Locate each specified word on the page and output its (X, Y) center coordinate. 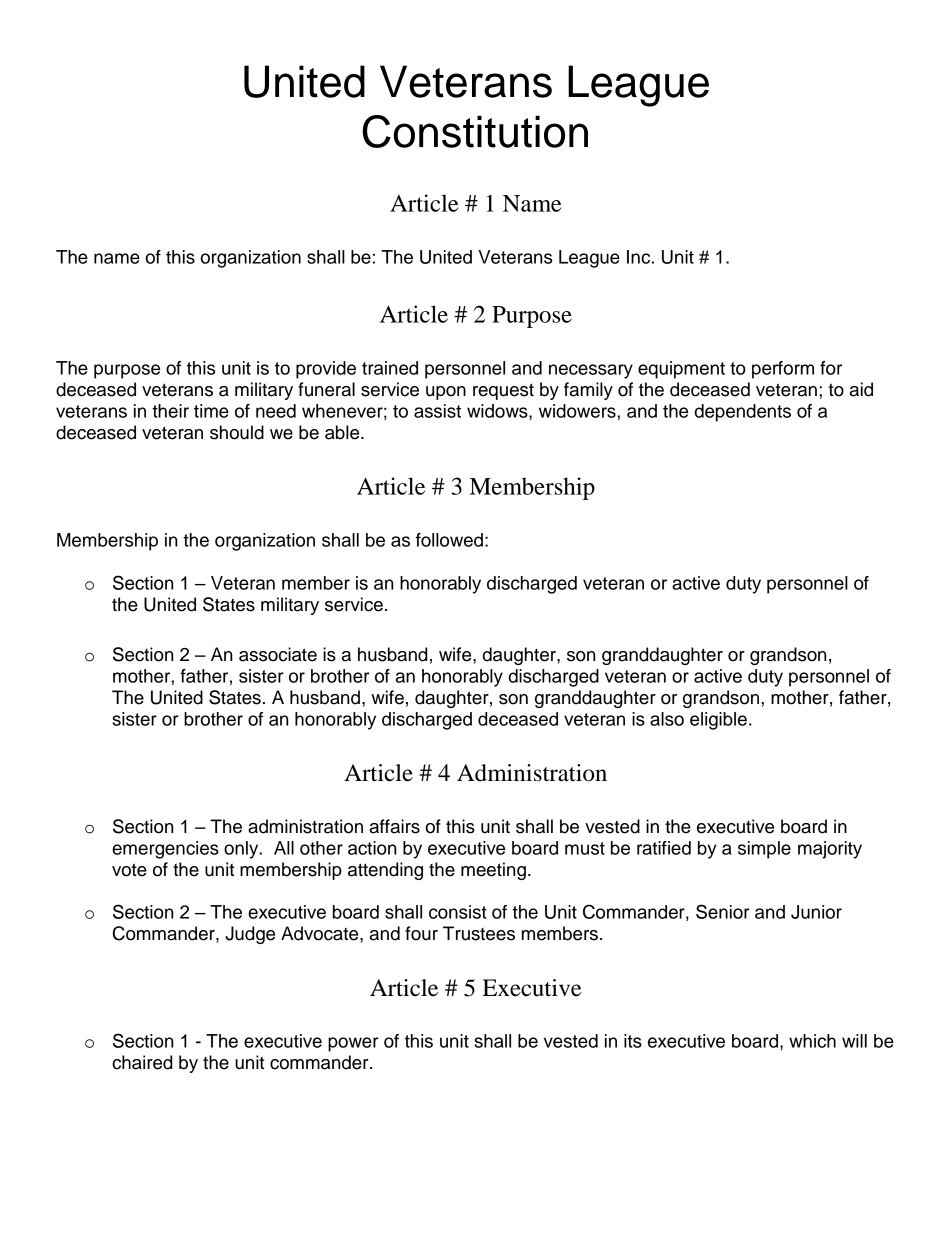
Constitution (475, 131)
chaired (142, 1062)
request (503, 391)
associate (278, 654)
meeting (493, 871)
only (242, 850)
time (211, 411)
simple (764, 850)
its (633, 1041)
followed (449, 540)
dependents (743, 413)
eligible (718, 721)
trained (390, 368)
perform (783, 370)
